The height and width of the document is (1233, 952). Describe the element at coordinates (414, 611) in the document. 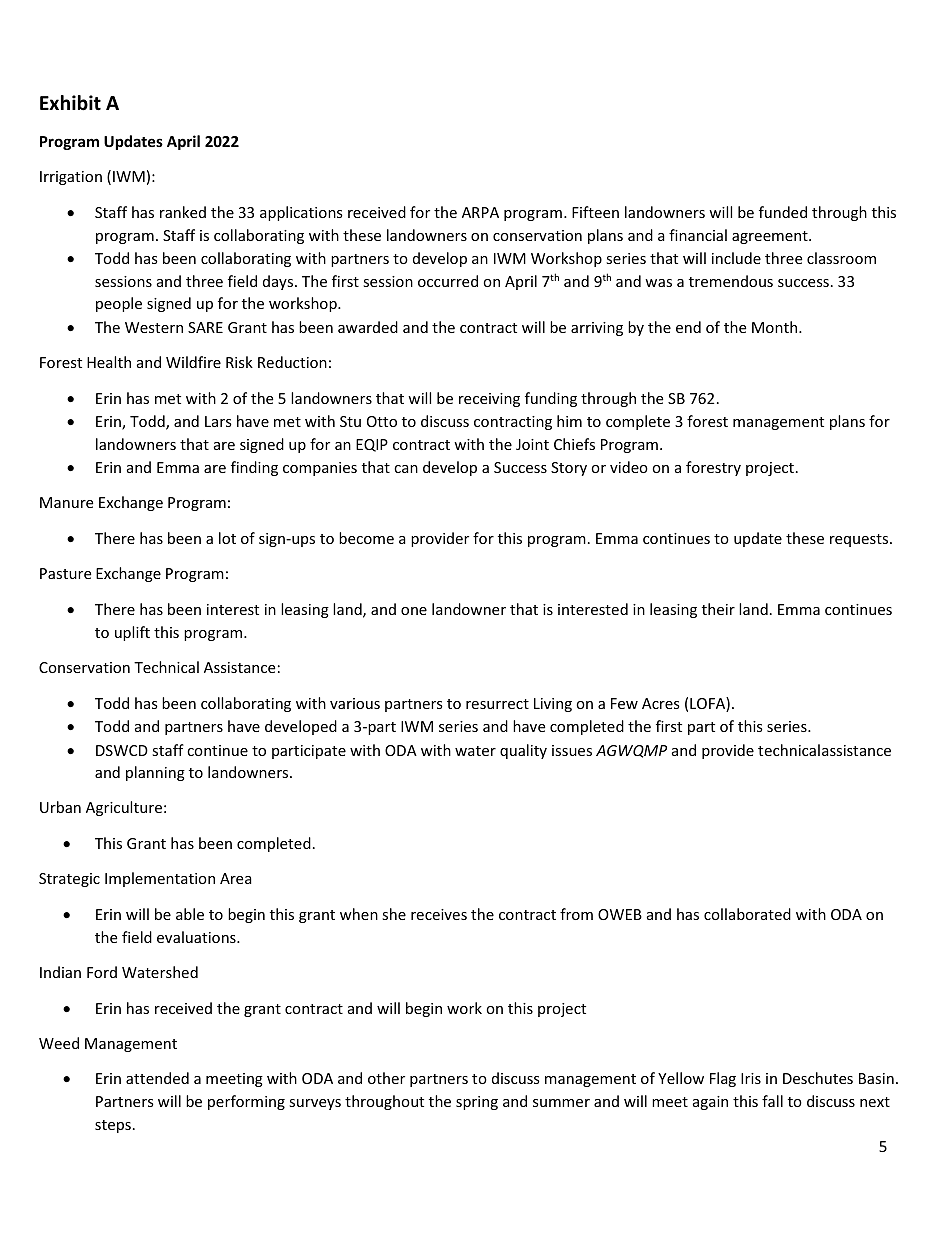

I see `one` at that location.
